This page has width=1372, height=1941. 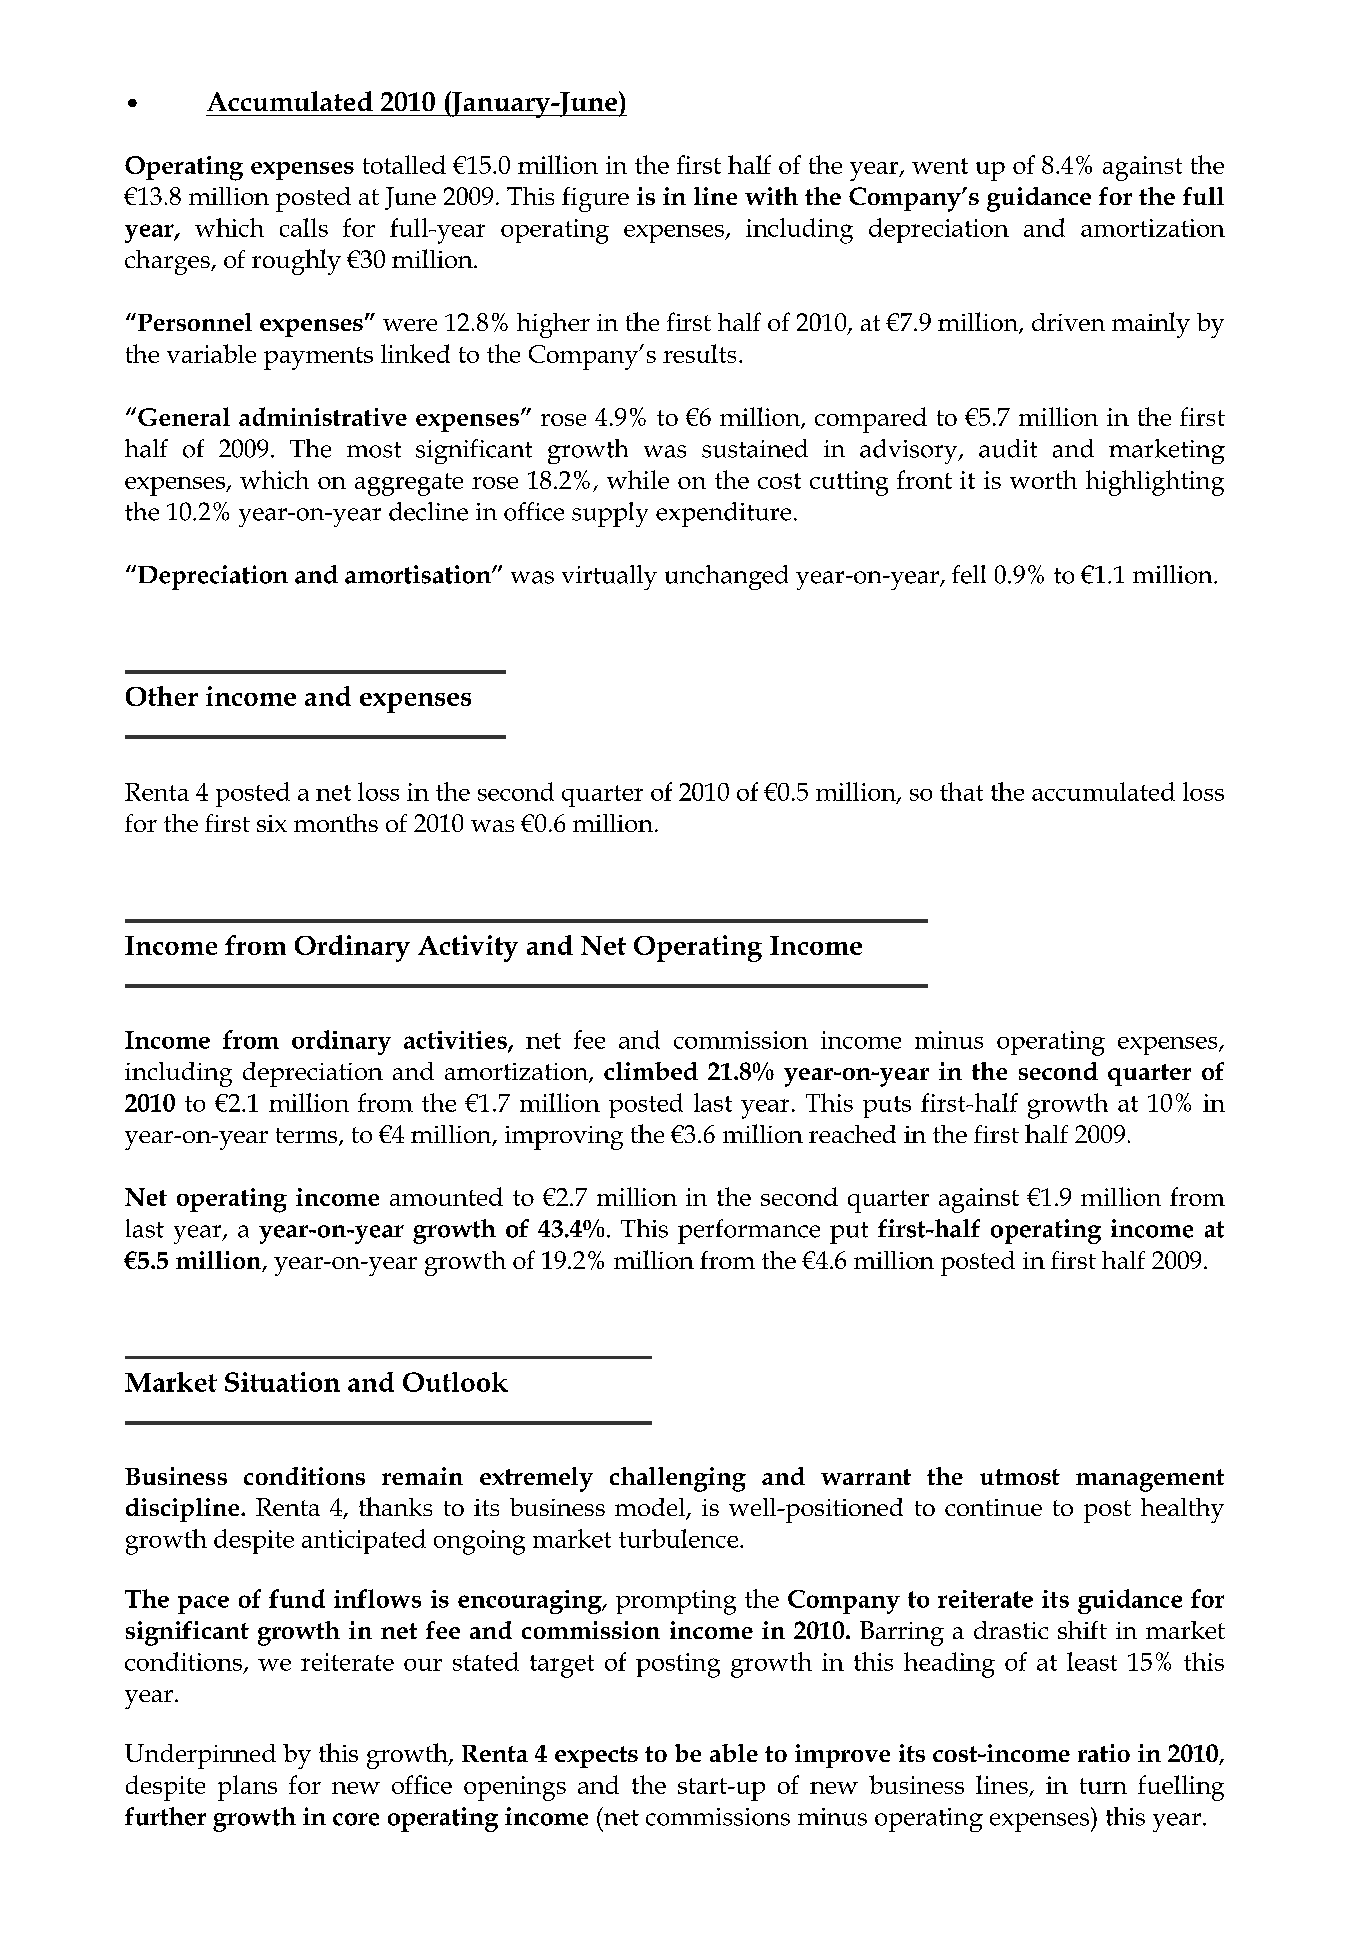 I want to click on terms, so click(x=308, y=1137).
